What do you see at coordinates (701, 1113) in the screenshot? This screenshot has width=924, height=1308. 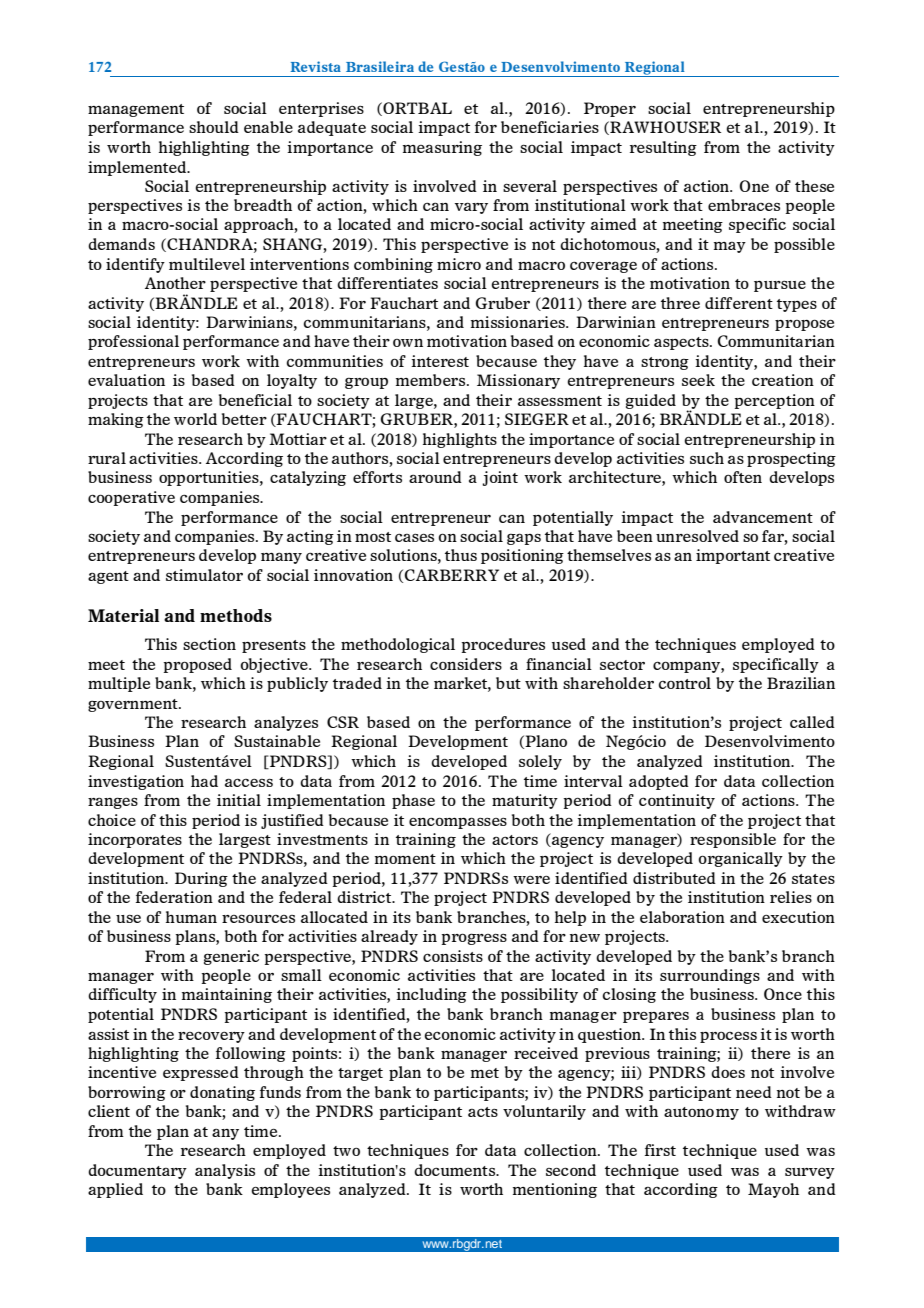 I see `autonomy` at bounding box center [701, 1113].
